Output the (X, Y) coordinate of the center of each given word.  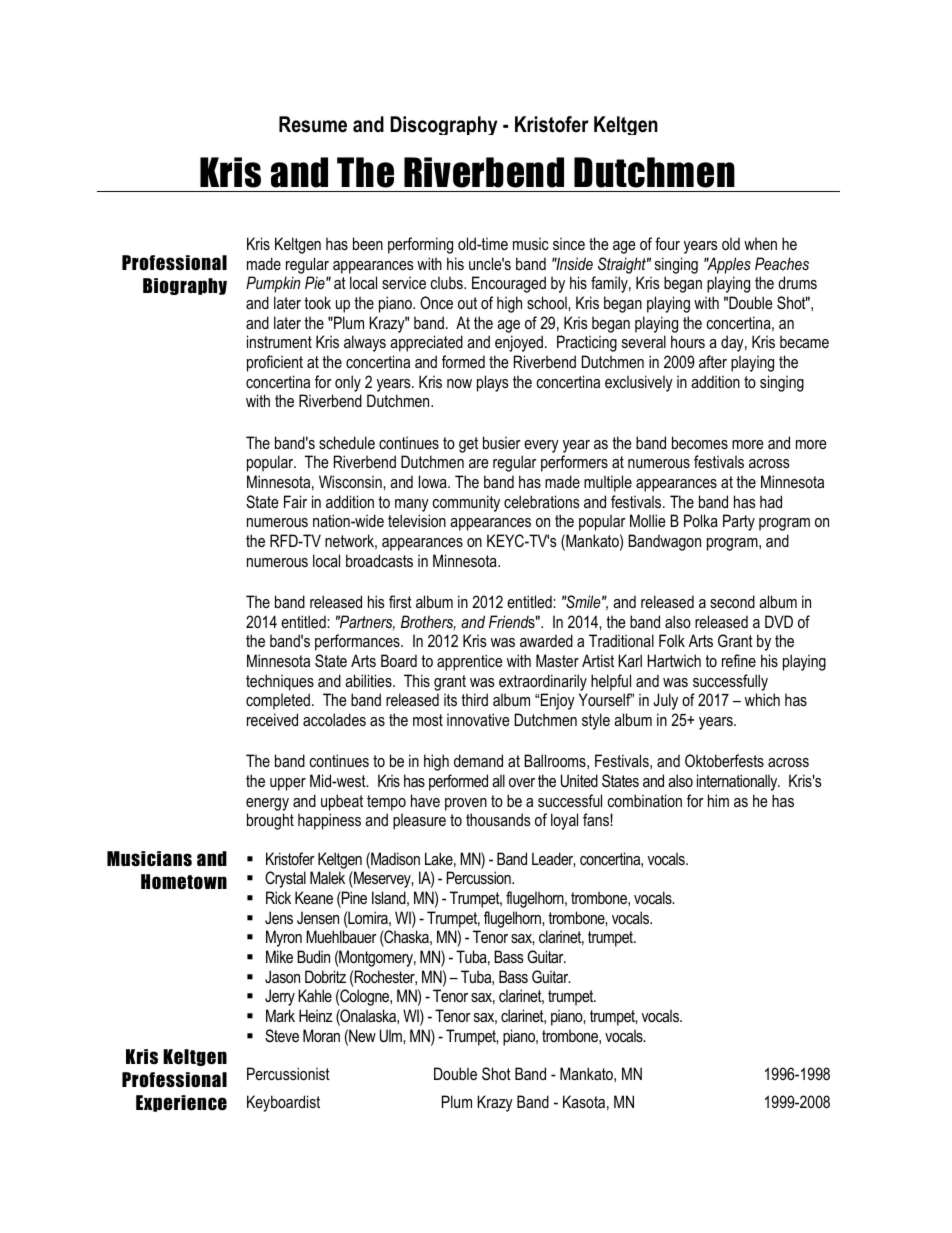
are (479, 463)
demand (478, 760)
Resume (313, 124)
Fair (295, 501)
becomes (700, 442)
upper (288, 784)
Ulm (392, 1035)
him (718, 800)
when (760, 243)
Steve (282, 1036)
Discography (443, 125)
